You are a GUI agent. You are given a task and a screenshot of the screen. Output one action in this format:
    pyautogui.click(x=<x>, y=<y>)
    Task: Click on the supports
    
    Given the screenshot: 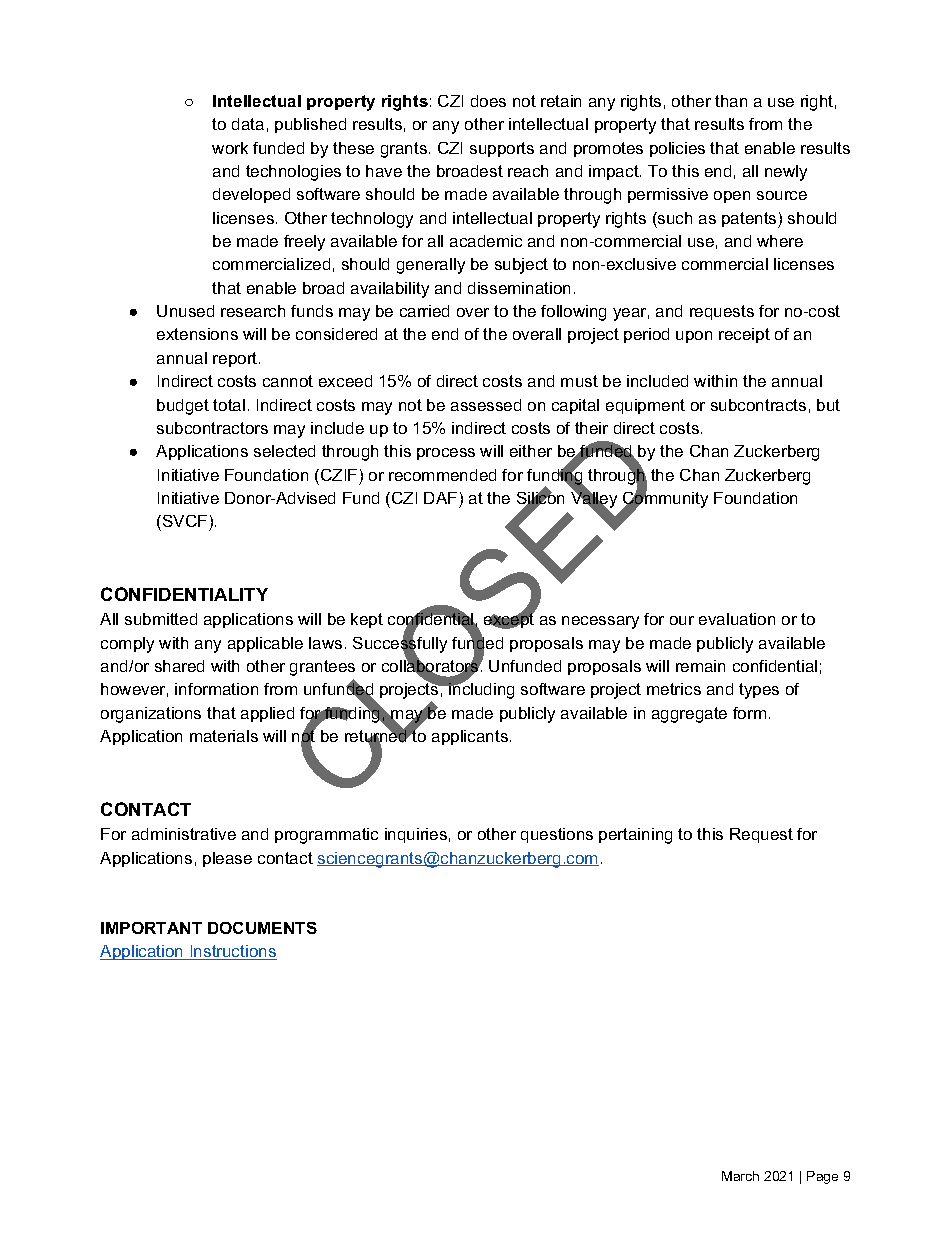 What is the action you would take?
    pyautogui.click(x=502, y=149)
